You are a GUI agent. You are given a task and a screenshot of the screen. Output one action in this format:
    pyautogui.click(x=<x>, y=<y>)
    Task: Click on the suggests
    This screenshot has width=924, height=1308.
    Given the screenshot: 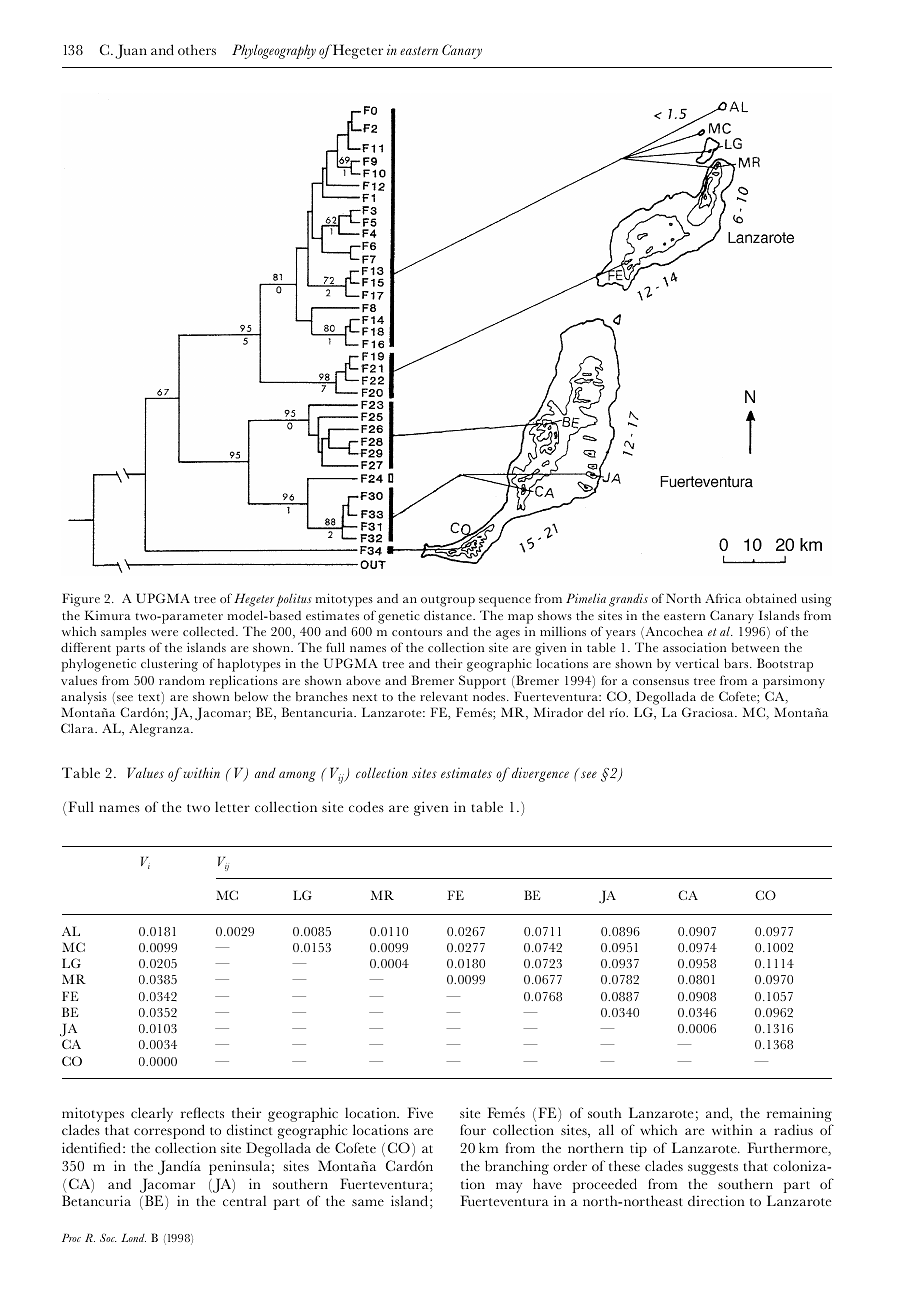 What is the action you would take?
    pyautogui.click(x=713, y=1169)
